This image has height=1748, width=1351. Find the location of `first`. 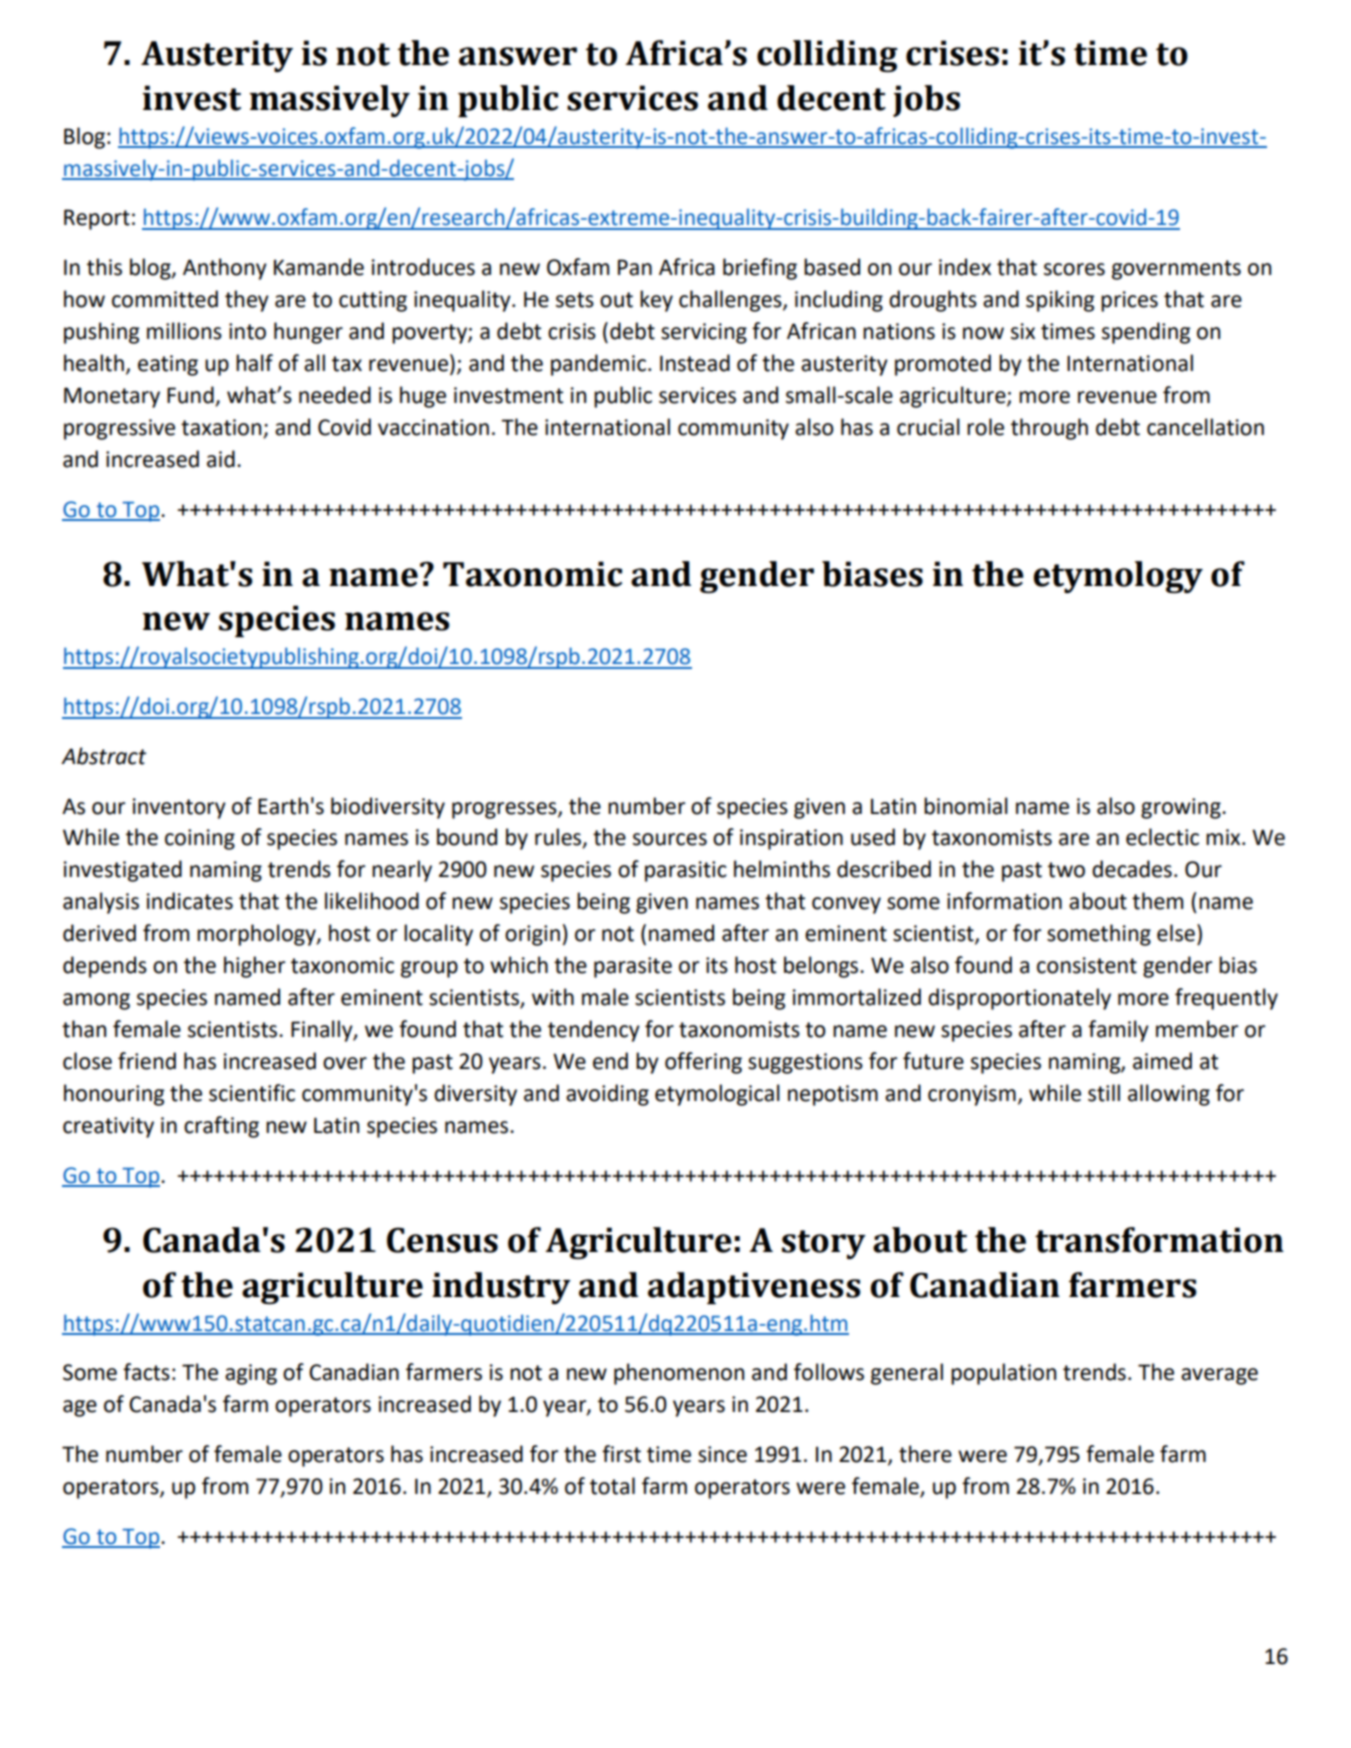

first is located at coordinates (621, 1454).
